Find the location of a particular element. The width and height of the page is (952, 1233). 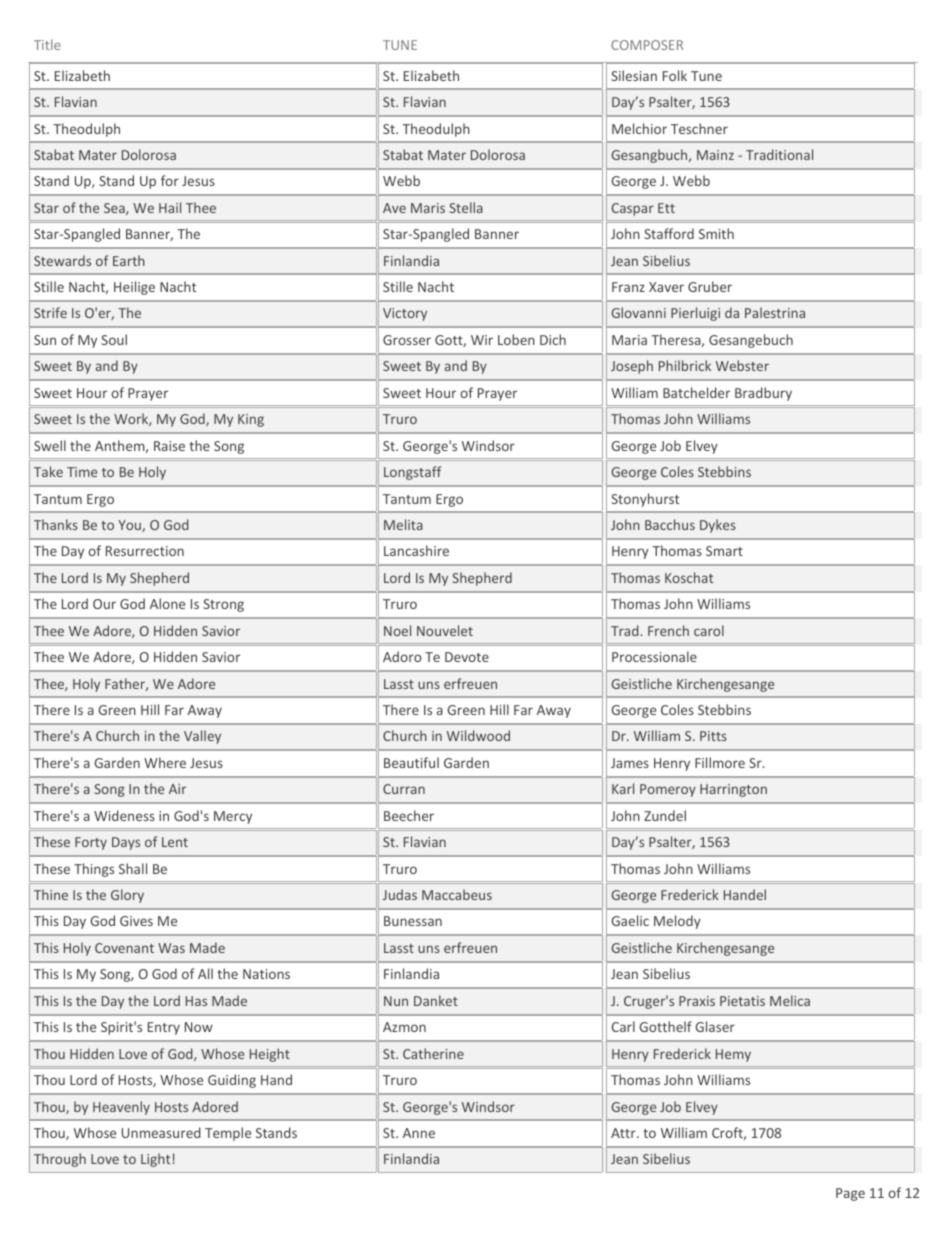

Light is located at coordinates (155, 1160).
